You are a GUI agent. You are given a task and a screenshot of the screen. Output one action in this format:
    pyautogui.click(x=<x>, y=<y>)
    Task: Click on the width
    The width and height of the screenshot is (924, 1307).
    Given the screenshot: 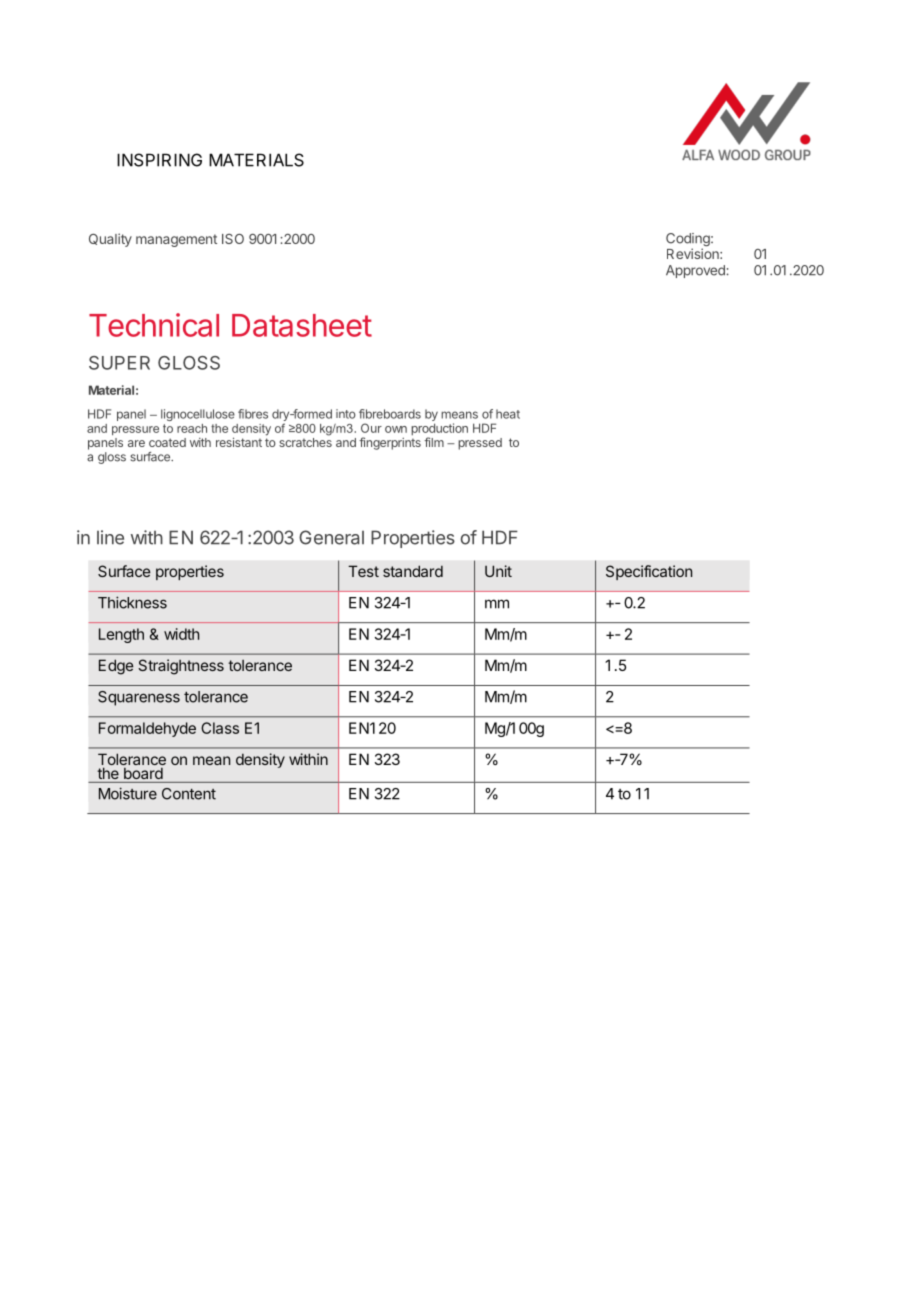 What is the action you would take?
    pyautogui.click(x=181, y=634)
